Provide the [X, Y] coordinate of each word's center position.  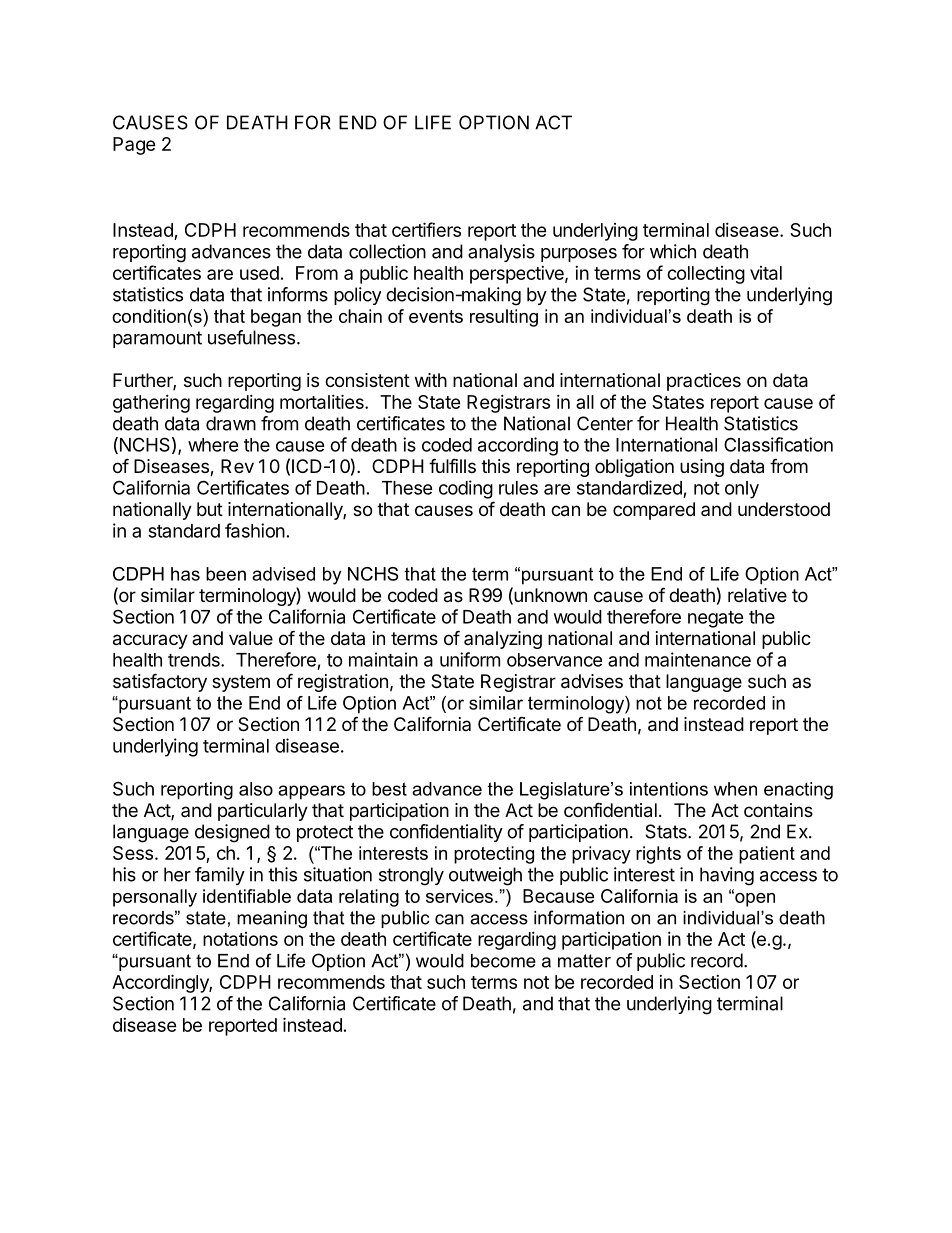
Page [134, 146]
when [735, 789]
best [389, 789]
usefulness [251, 337]
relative [757, 595]
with [431, 380]
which [673, 251]
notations [240, 939]
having [727, 876]
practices [704, 382]
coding [466, 489]
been [226, 574]
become [503, 961]
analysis [501, 253]
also [256, 789]
